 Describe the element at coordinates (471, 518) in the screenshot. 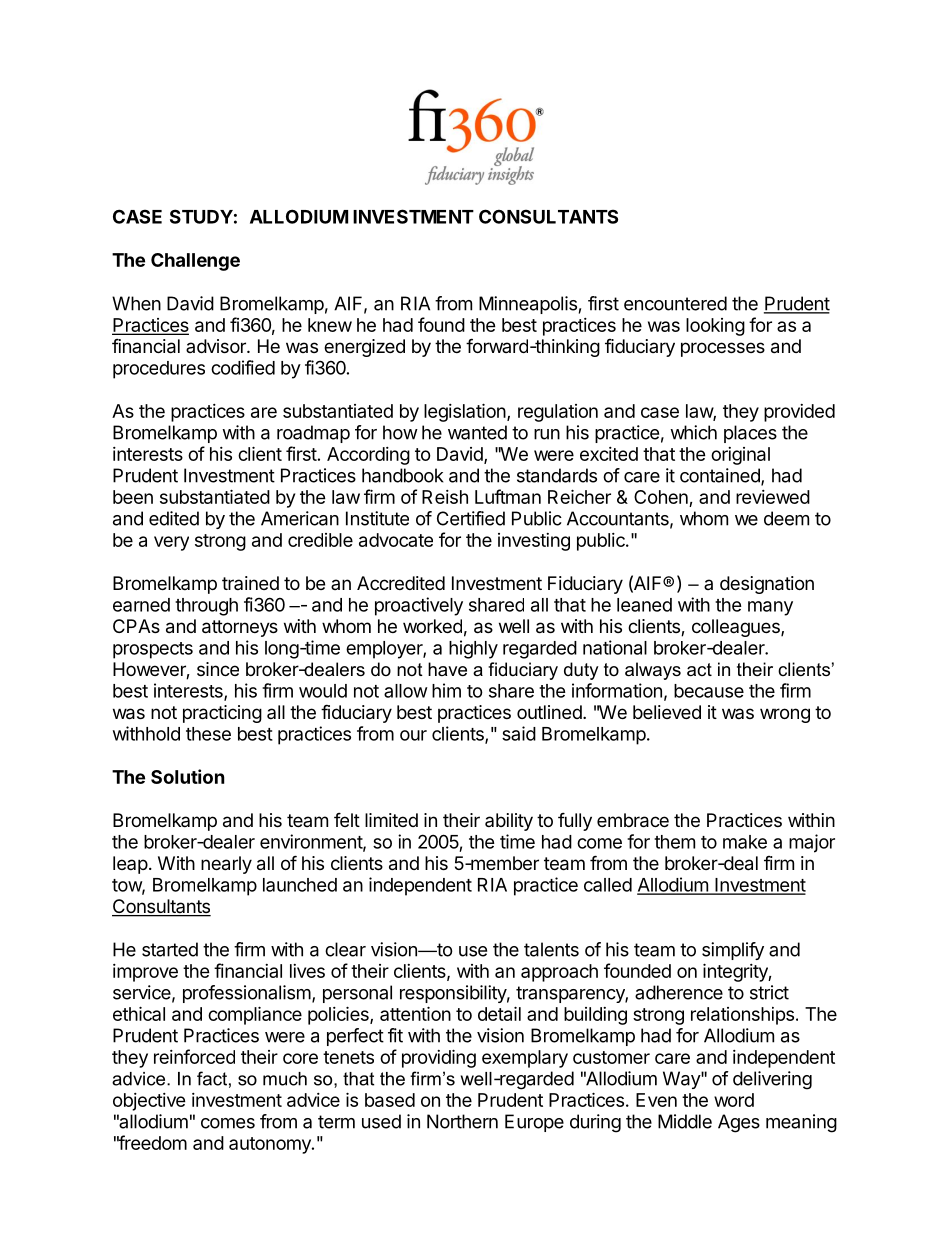

I see `Certified` at that location.
